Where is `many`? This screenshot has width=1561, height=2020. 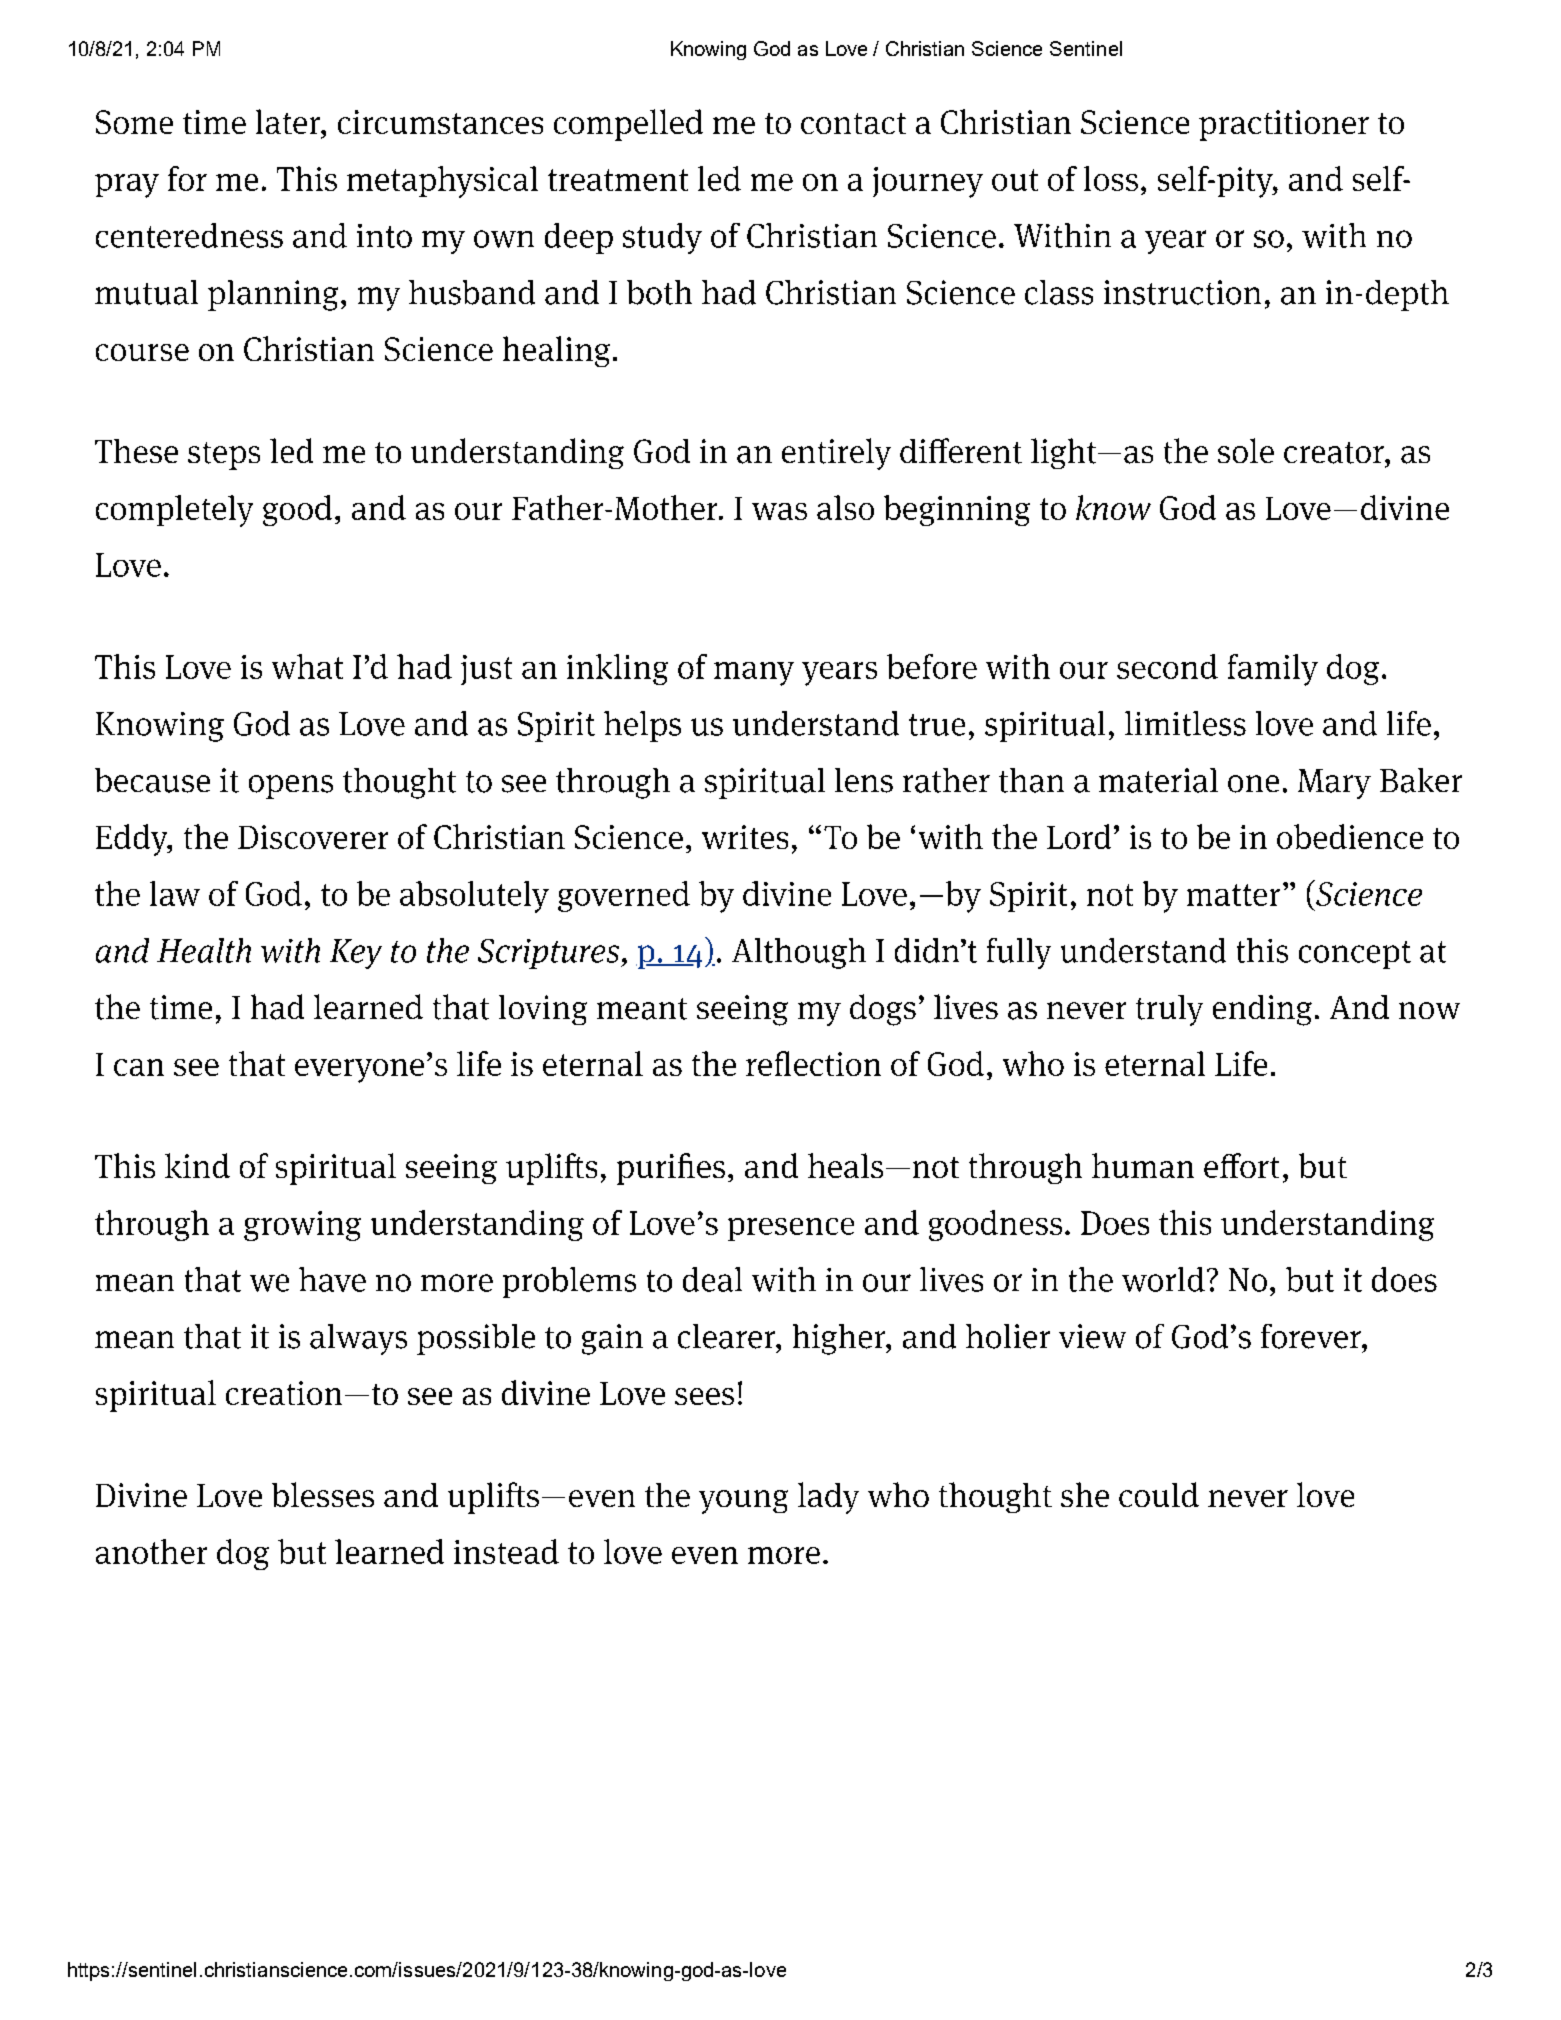 many is located at coordinates (754, 674).
